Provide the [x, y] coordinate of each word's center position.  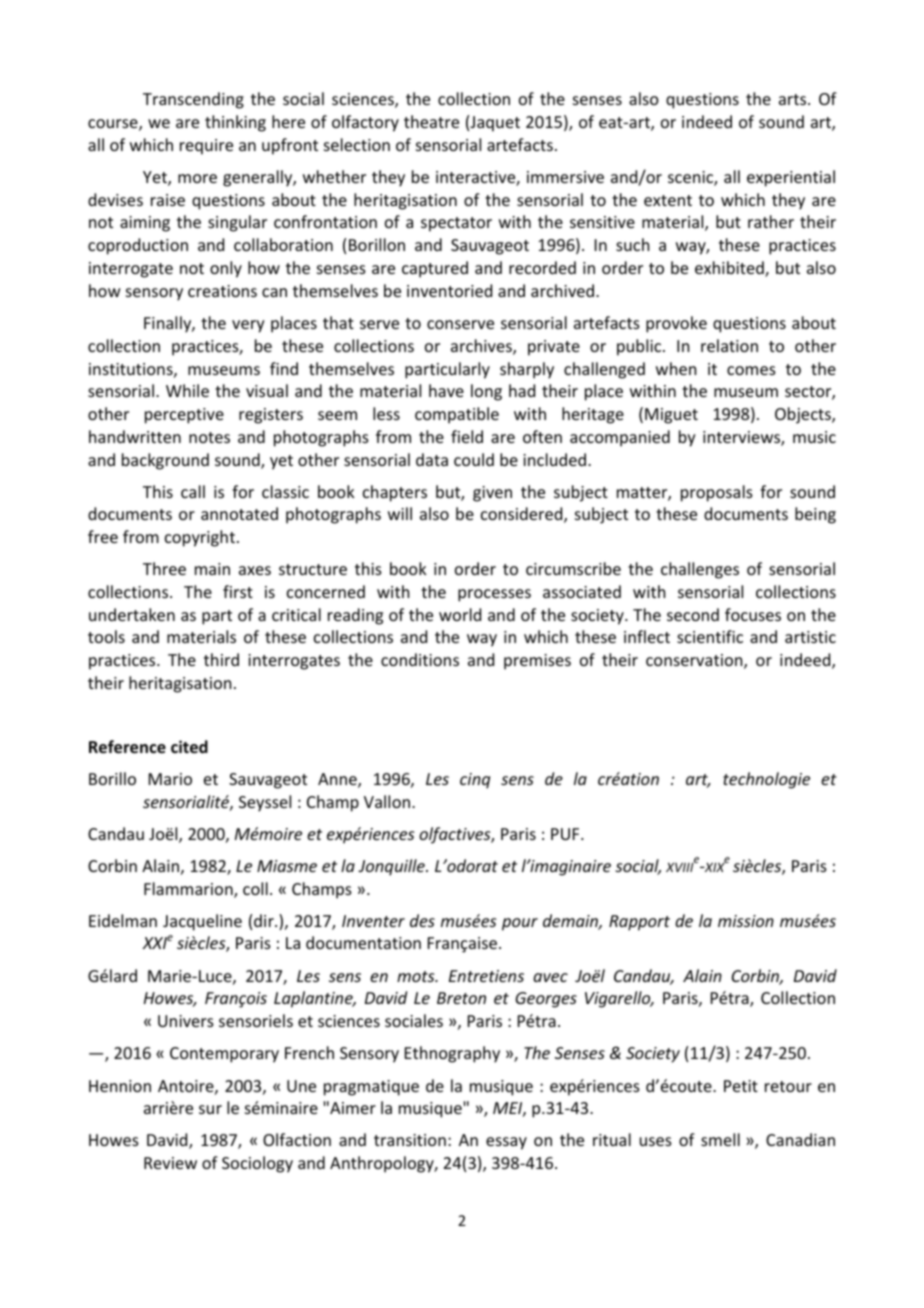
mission [746, 921]
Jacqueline [202, 922]
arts [794, 99]
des [422, 920]
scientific [710, 636]
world [460, 614]
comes [751, 370]
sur [210, 1109]
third [221, 659]
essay [506, 1143]
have [446, 390]
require [206, 147]
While [187, 390]
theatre [431, 121]
